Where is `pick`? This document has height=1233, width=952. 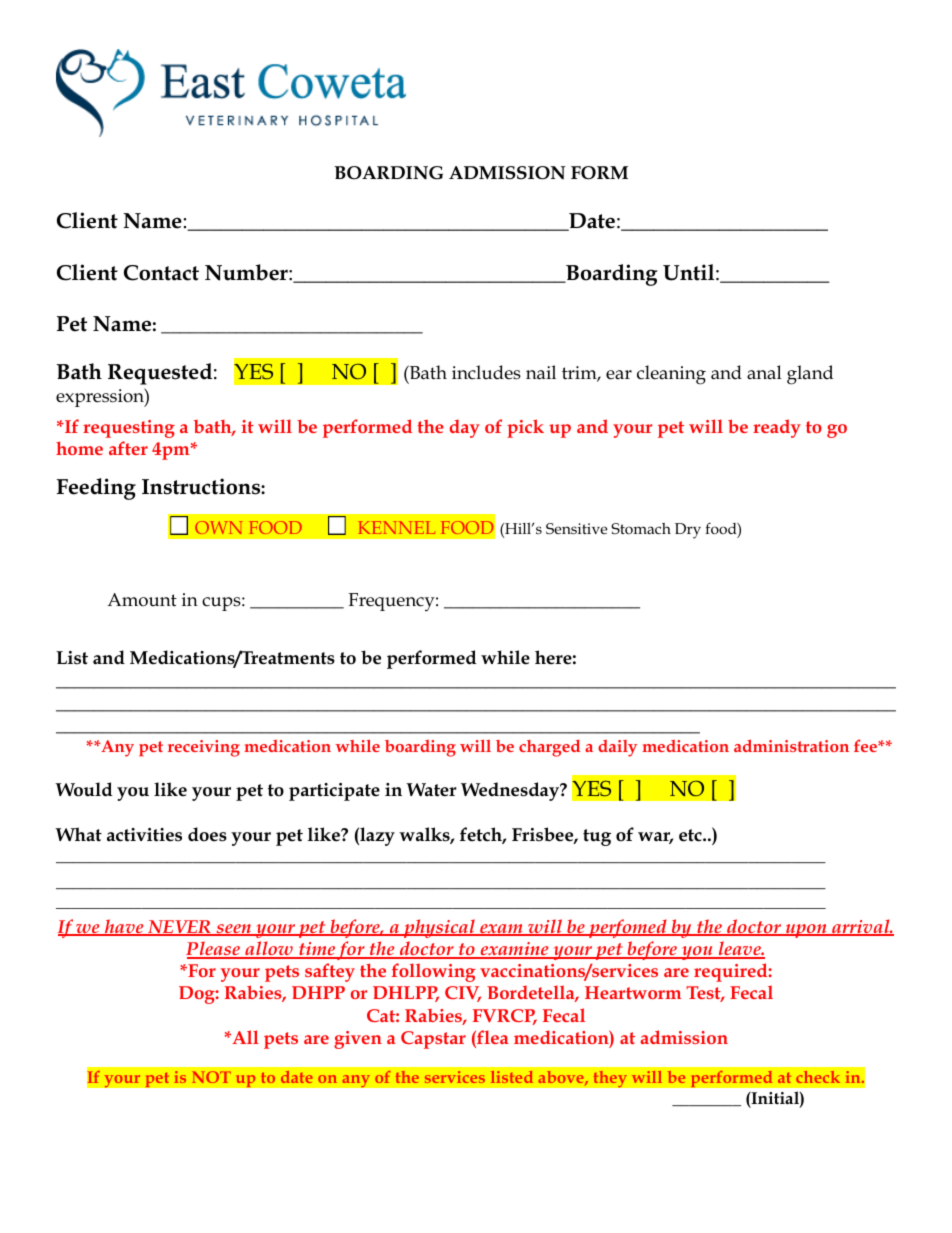
pick is located at coordinates (525, 428).
